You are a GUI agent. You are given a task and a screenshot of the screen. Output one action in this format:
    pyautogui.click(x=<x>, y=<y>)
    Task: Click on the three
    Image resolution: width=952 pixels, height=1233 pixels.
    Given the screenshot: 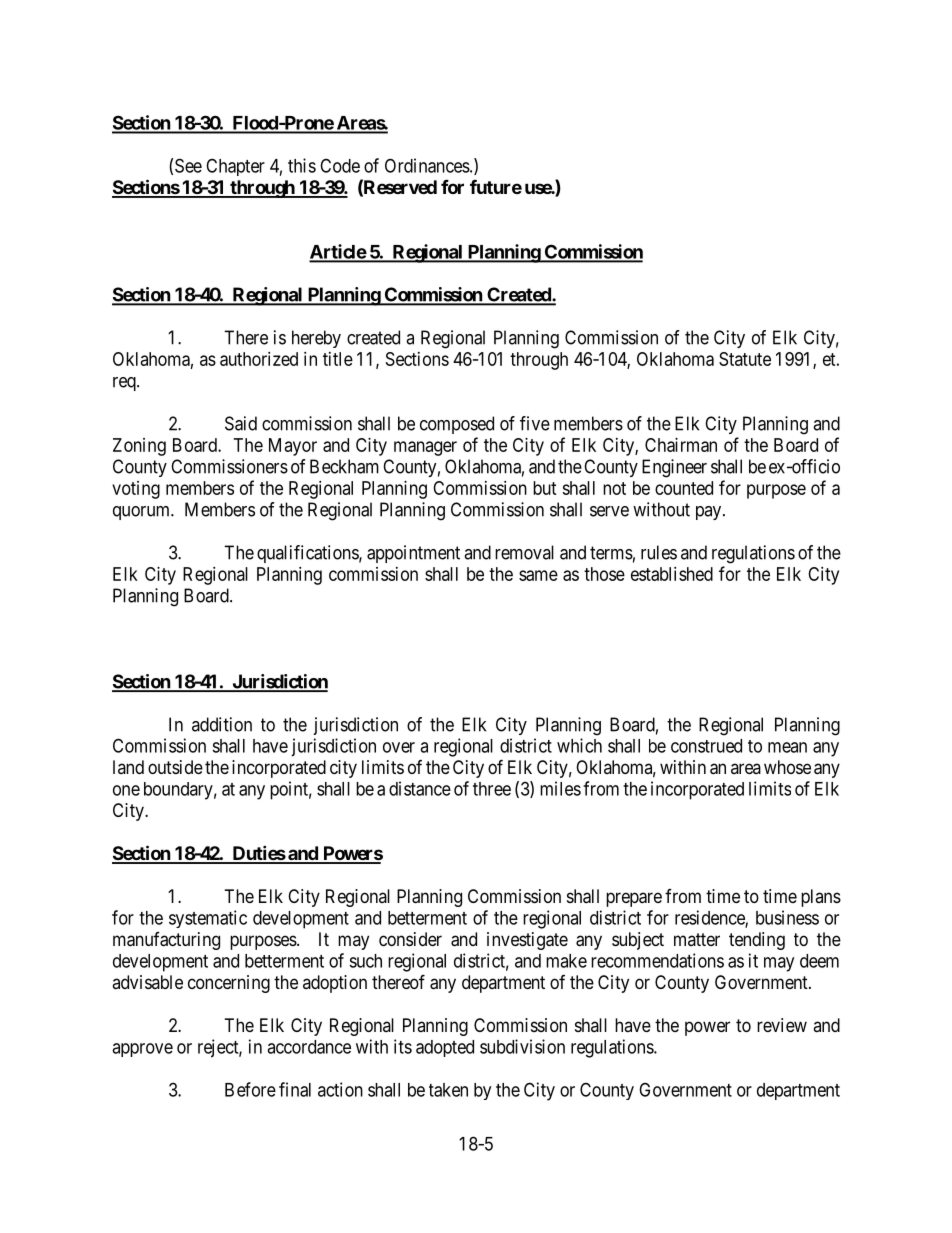 What is the action you would take?
    pyautogui.click(x=492, y=789)
